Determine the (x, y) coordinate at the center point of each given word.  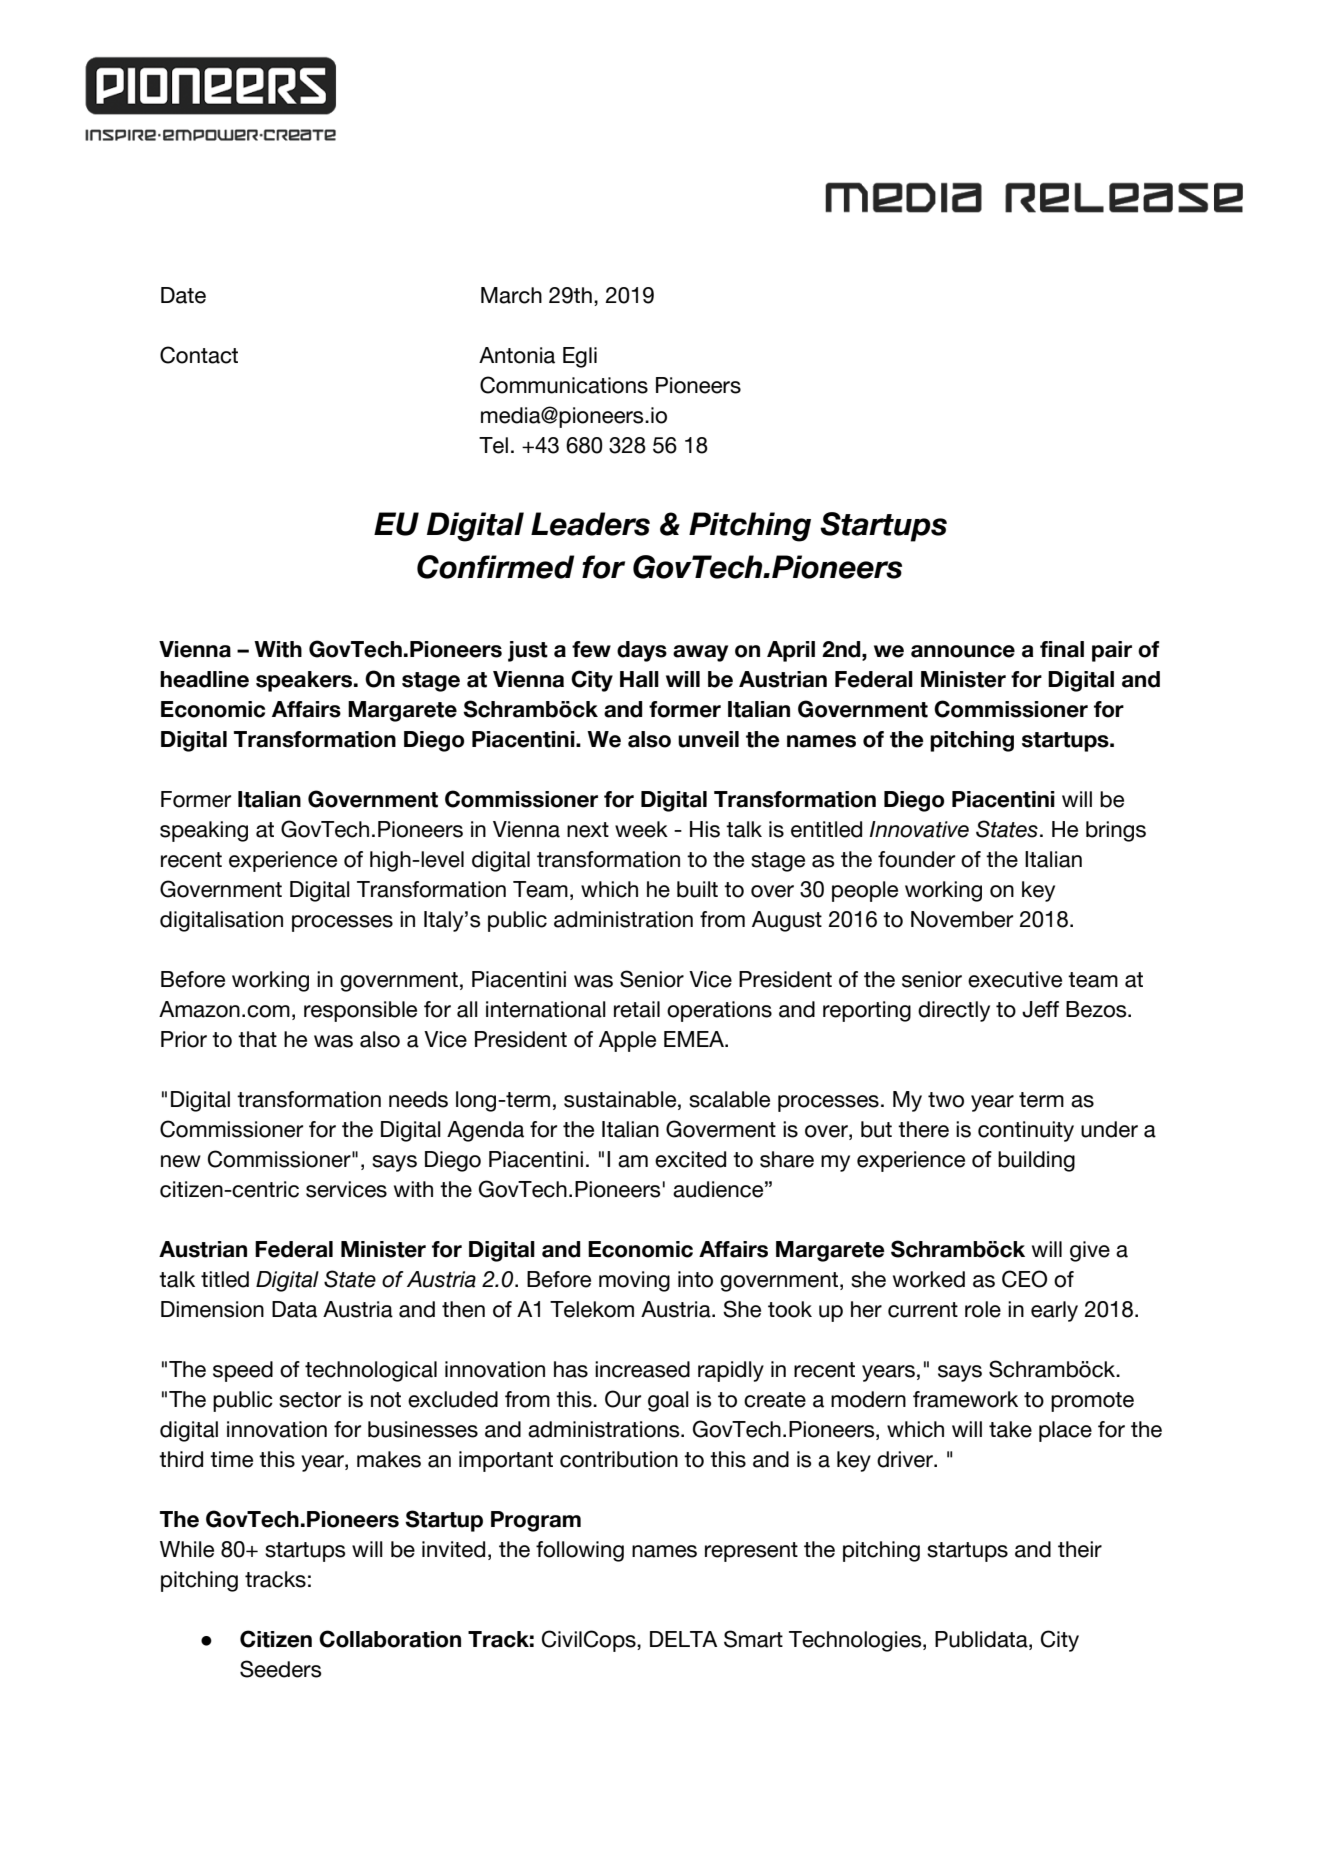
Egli (580, 357)
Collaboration (390, 1639)
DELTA (683, 1639)
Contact (199, 355)
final (1062, 649)
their (1080, 1549)
